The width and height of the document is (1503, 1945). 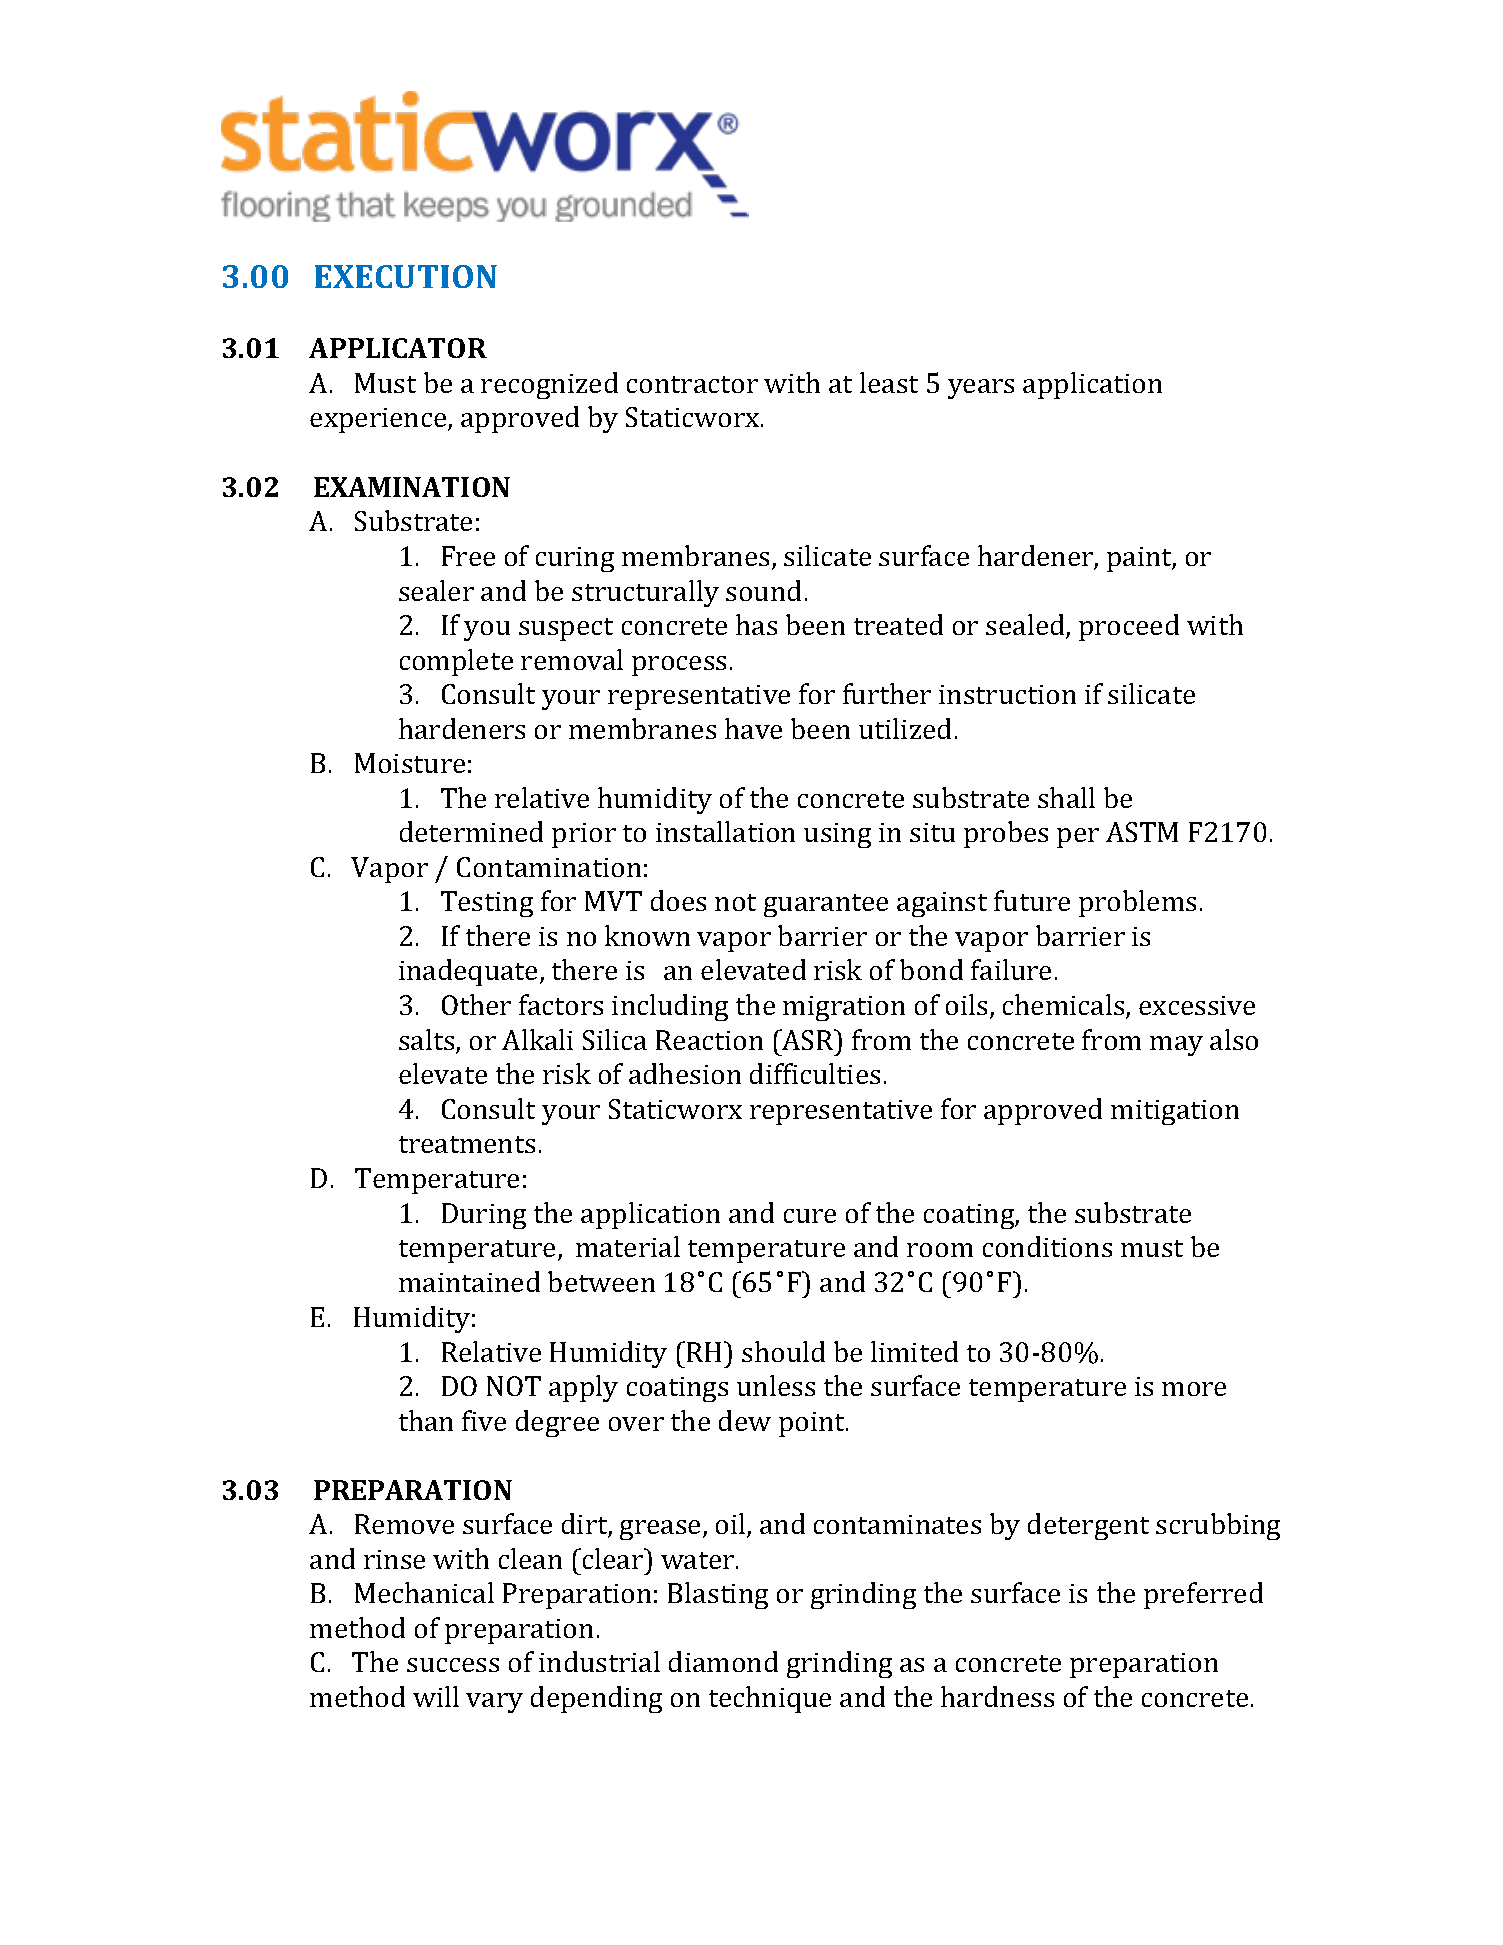 What do you see at coordinates (484, 1216) in the document?
I see `During` at bounding box center [484, 1216].
